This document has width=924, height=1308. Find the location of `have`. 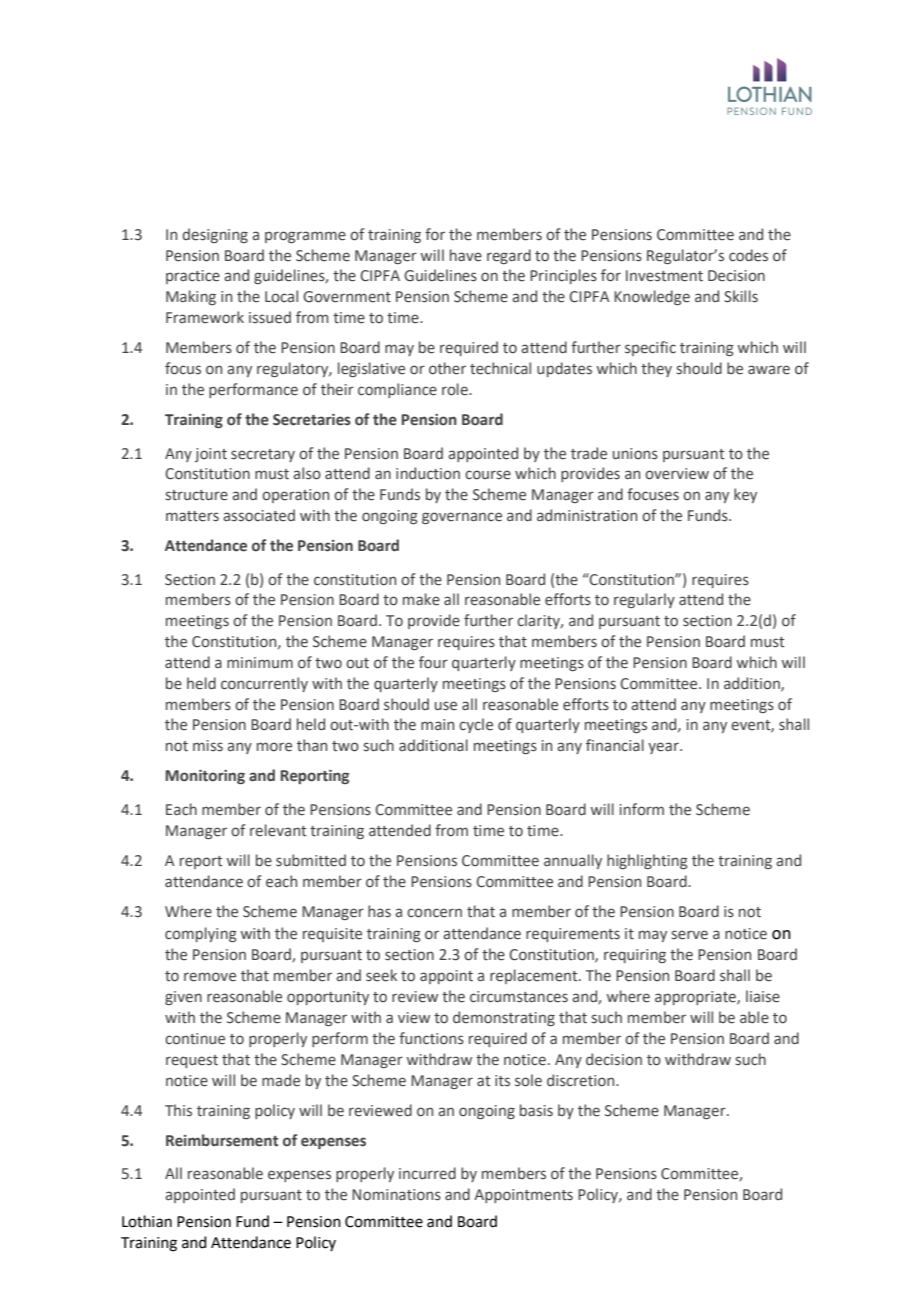

have is located at coordinates (466, 255).
